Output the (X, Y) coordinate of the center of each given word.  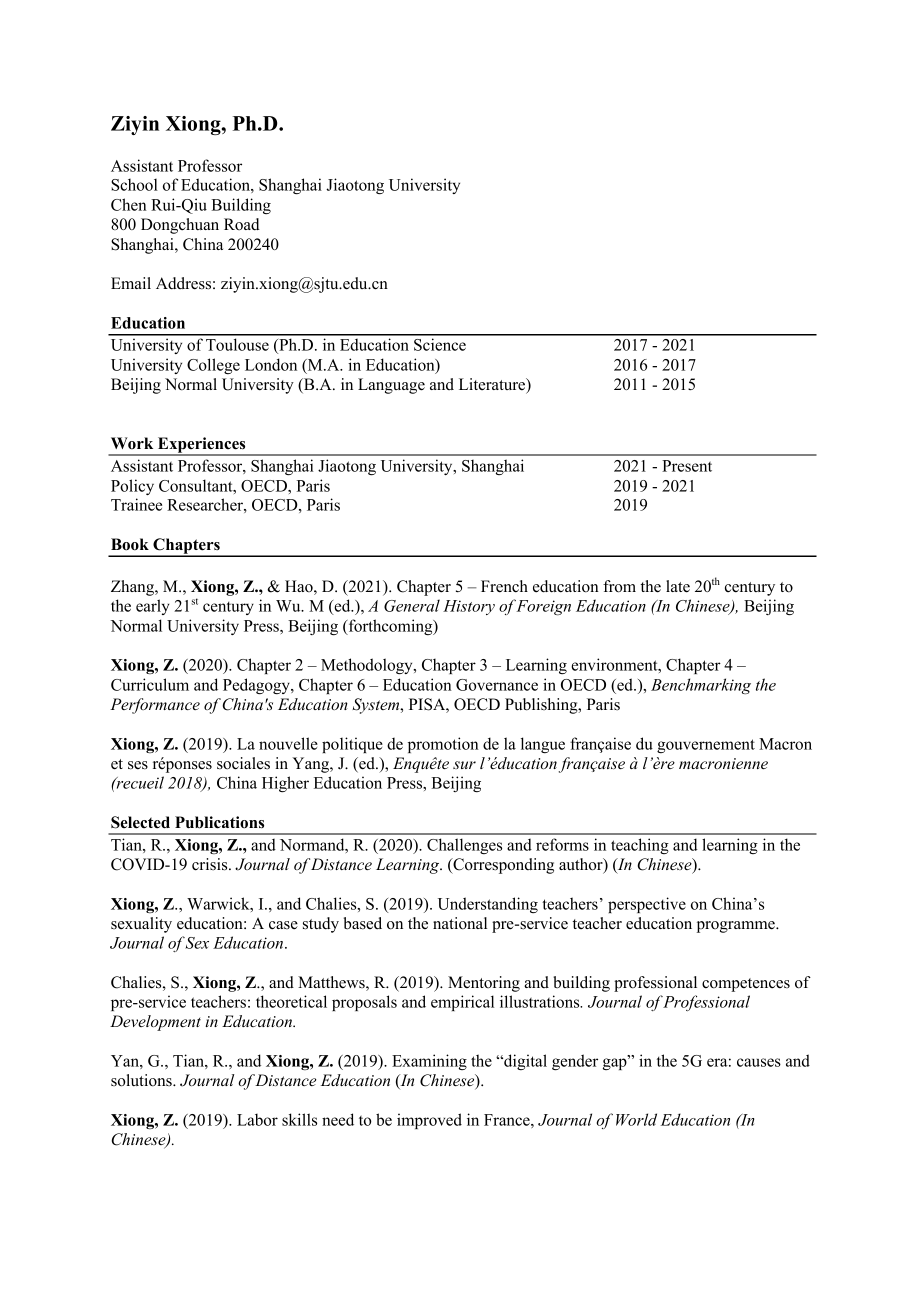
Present (687, 466)
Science (440, 344)
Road (242, 224)
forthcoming (390, 627)
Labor (257, 1119)
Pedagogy (257, 686)
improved (429, 1121)
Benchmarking (701, 686)
